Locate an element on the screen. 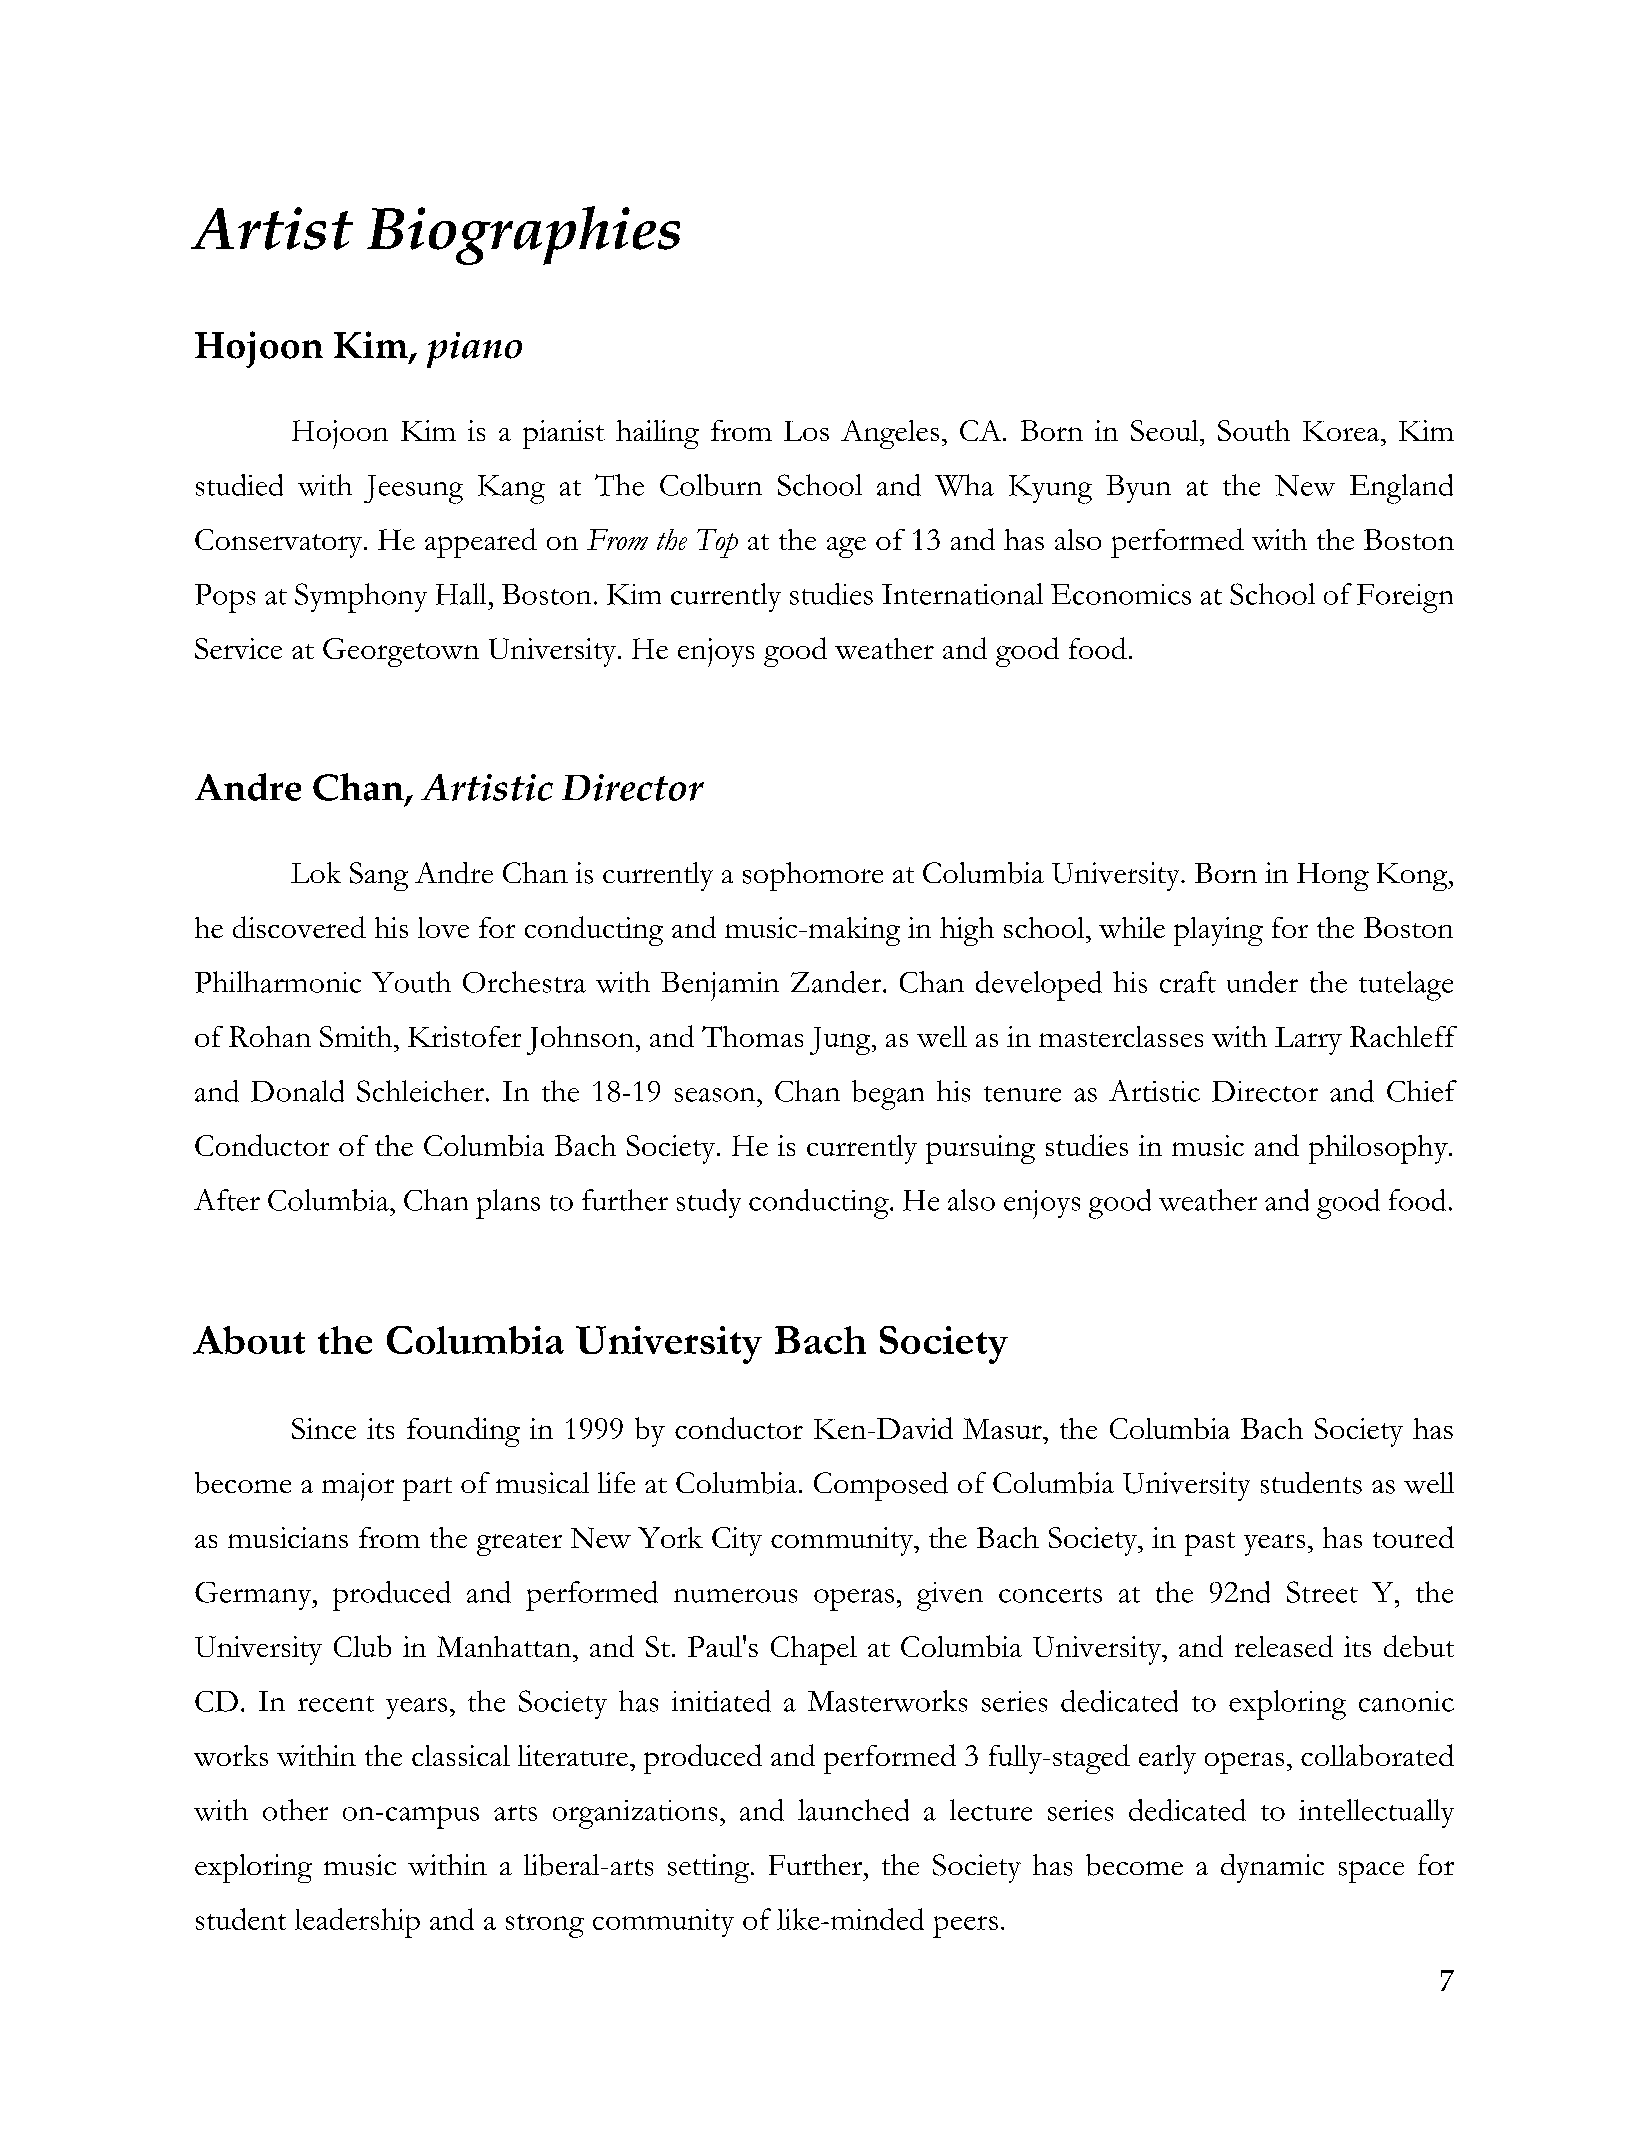 The image size is (1648, 2133). Jung is located at coordinates (841, 1041).
